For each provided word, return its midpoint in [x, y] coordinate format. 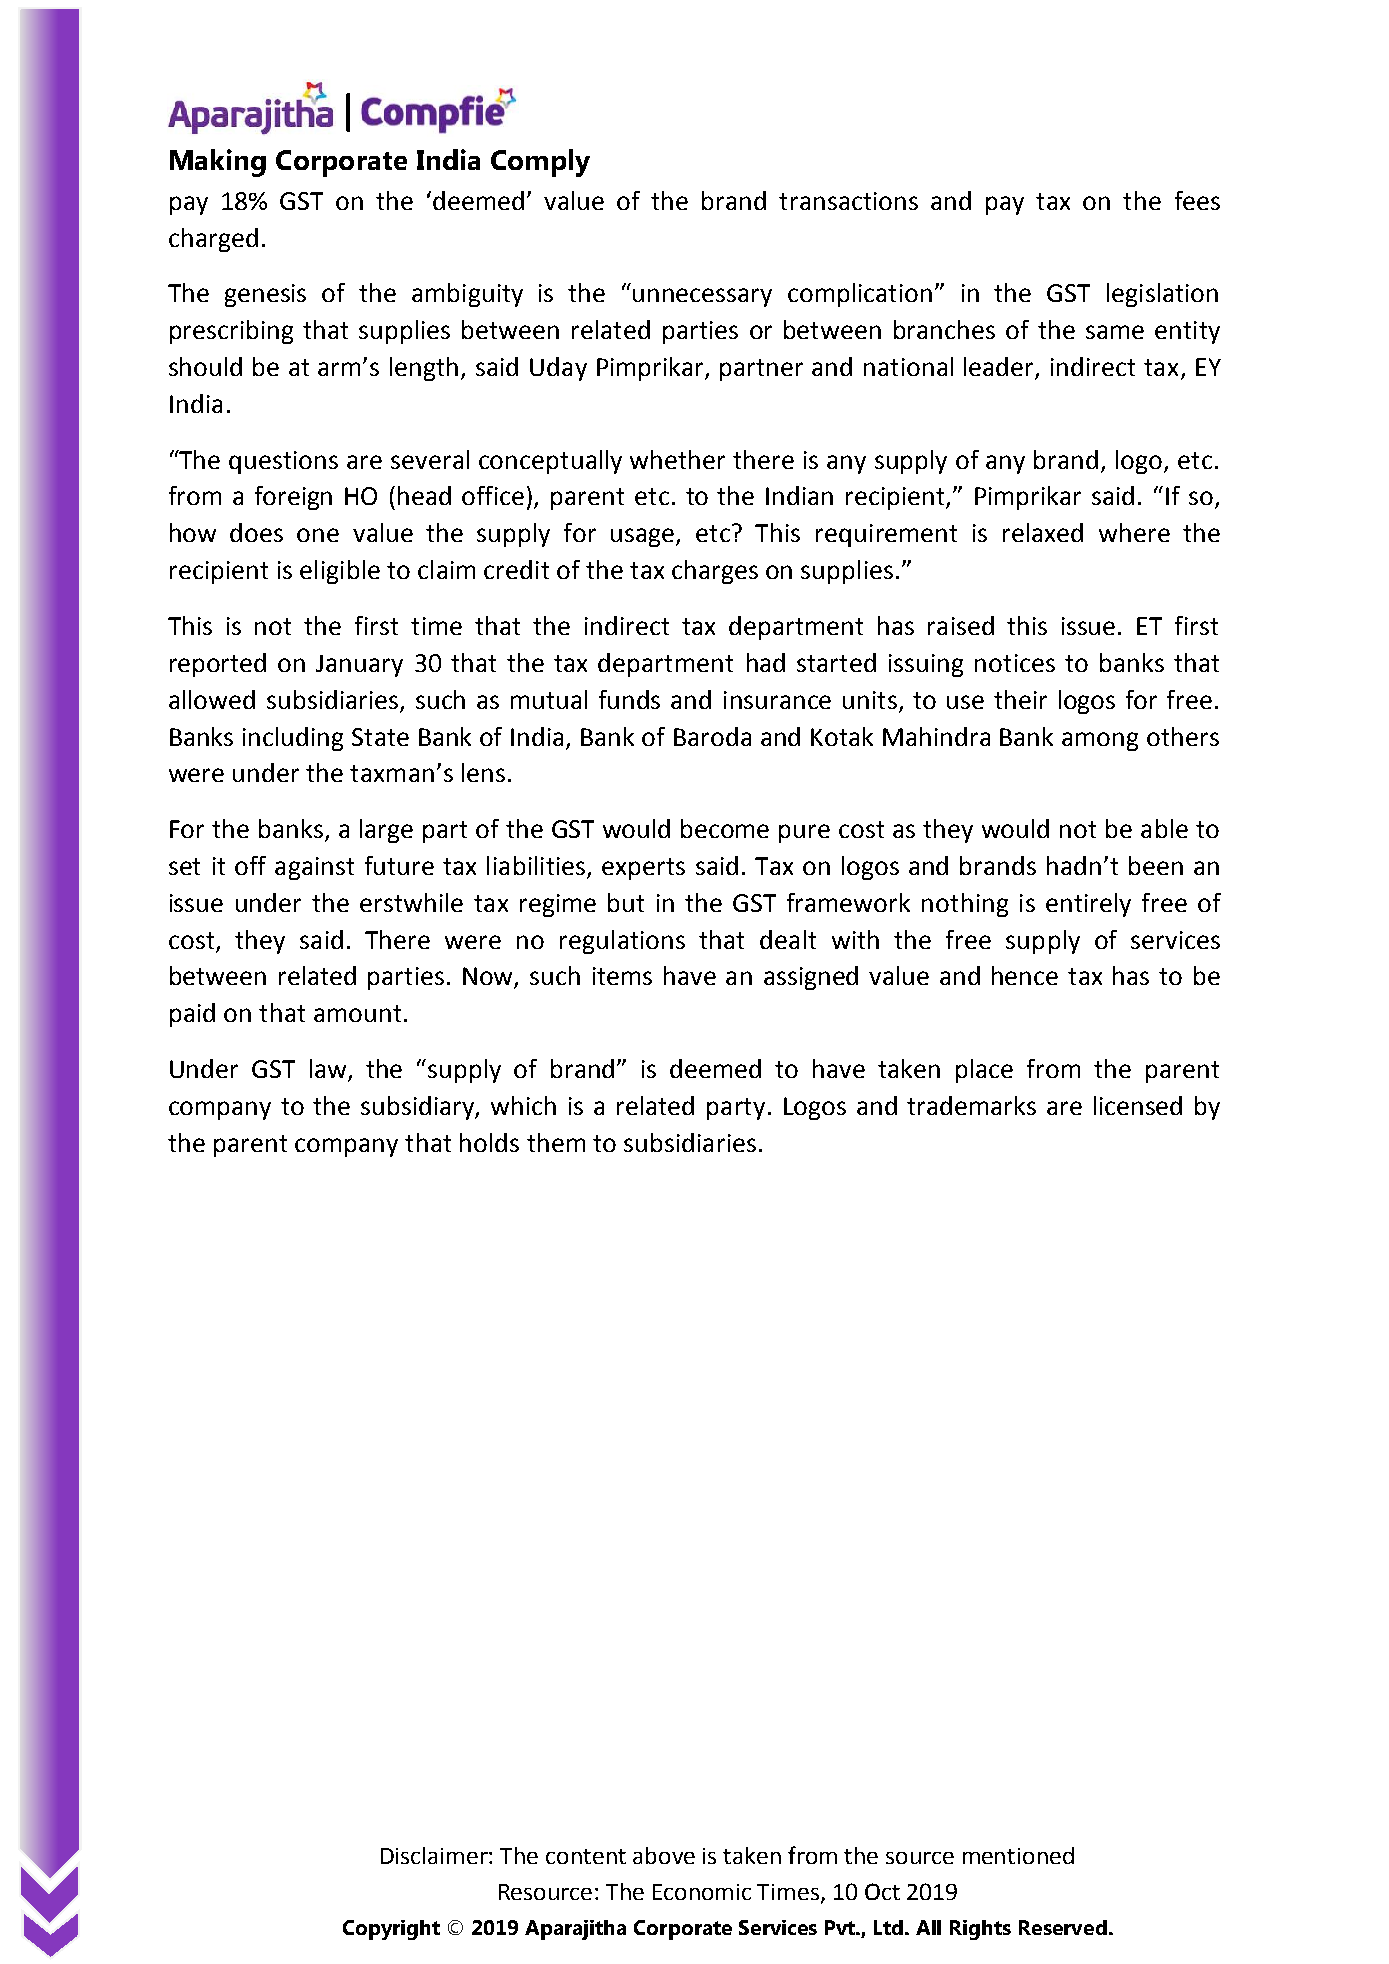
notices [1015, 663]
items [622, 976]
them [556, 1142]
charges [715, 572]
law [329, 1070]
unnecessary [702, 297]
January [359, 666]
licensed [1138, 1105]
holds [489, 1142]
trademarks [971, 1105]
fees [1197, 200]
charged [213, 240]
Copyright [391, 1930]
